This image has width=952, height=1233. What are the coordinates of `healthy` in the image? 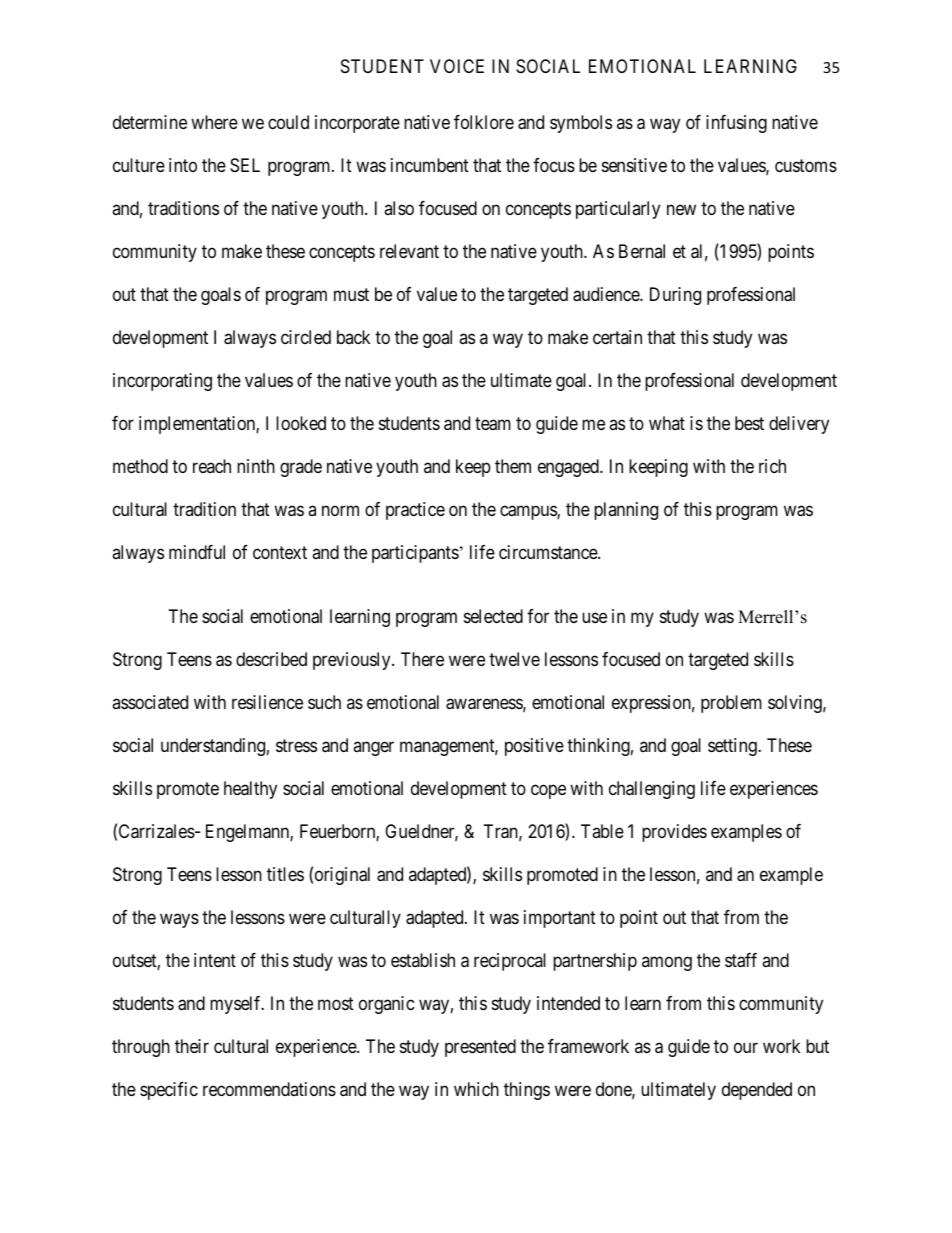 It's located at (250, 790).
